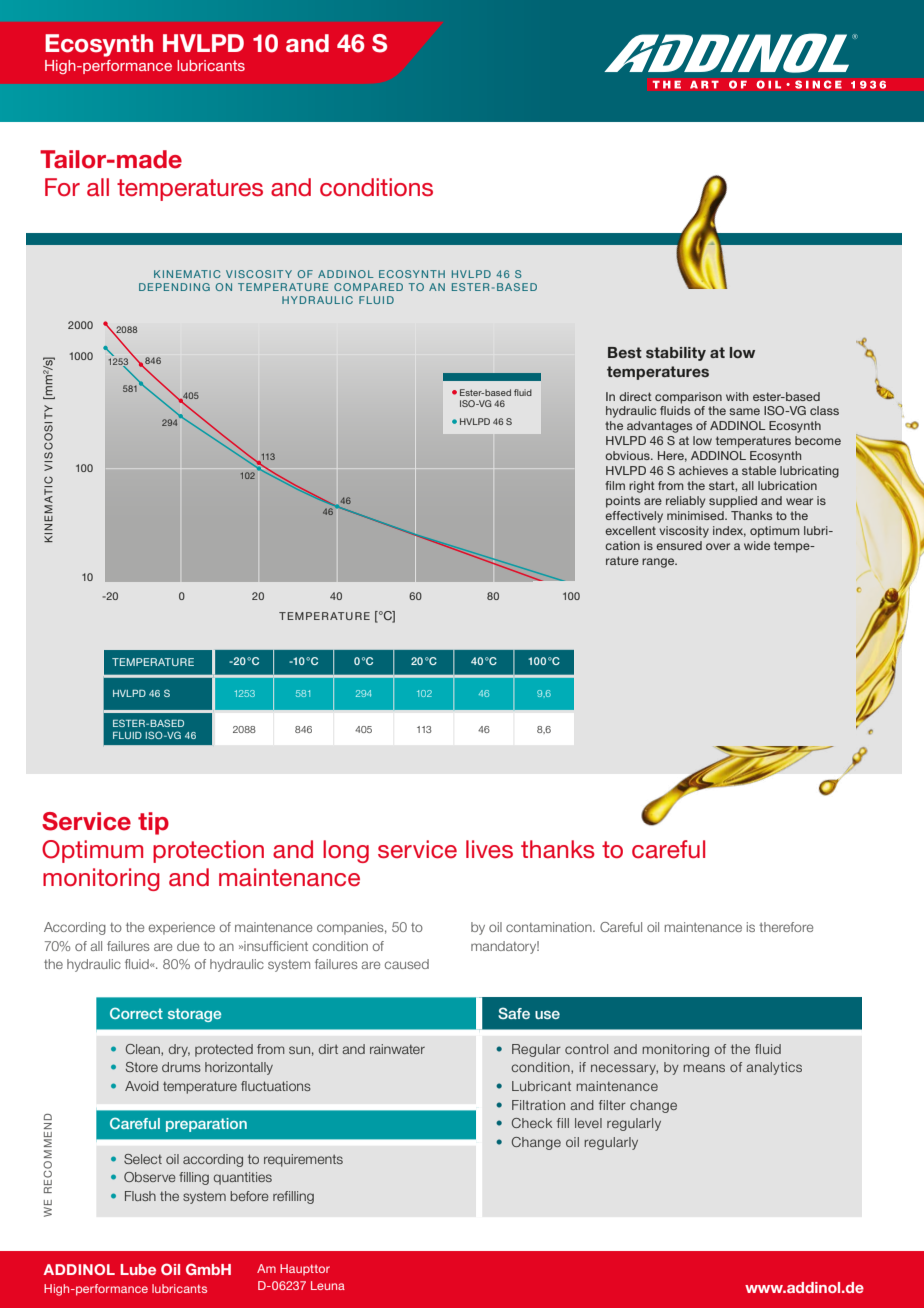  I want to click on direct, so click(635, 396).
